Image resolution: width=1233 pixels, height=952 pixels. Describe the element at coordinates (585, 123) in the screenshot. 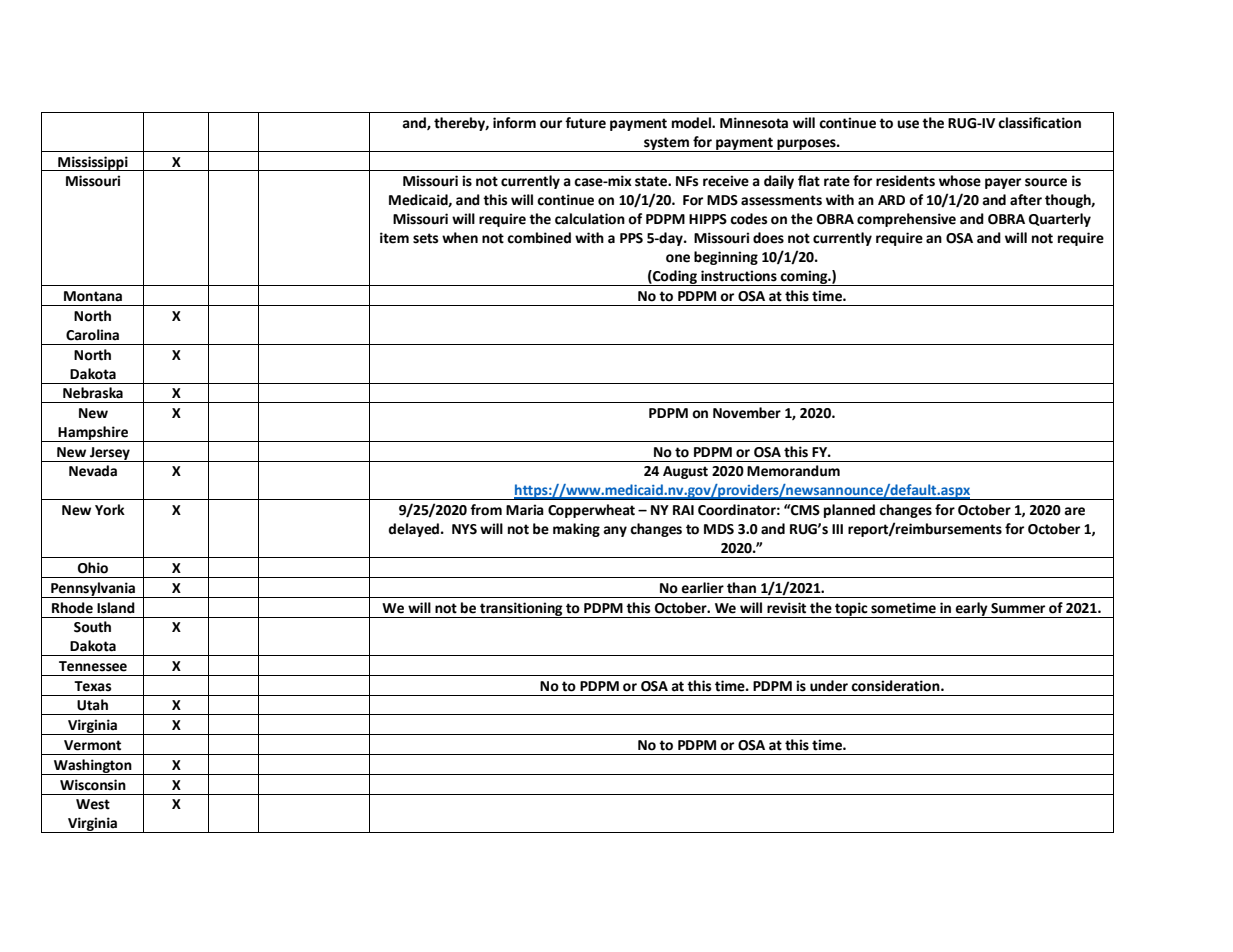

I see `future` at that location.
